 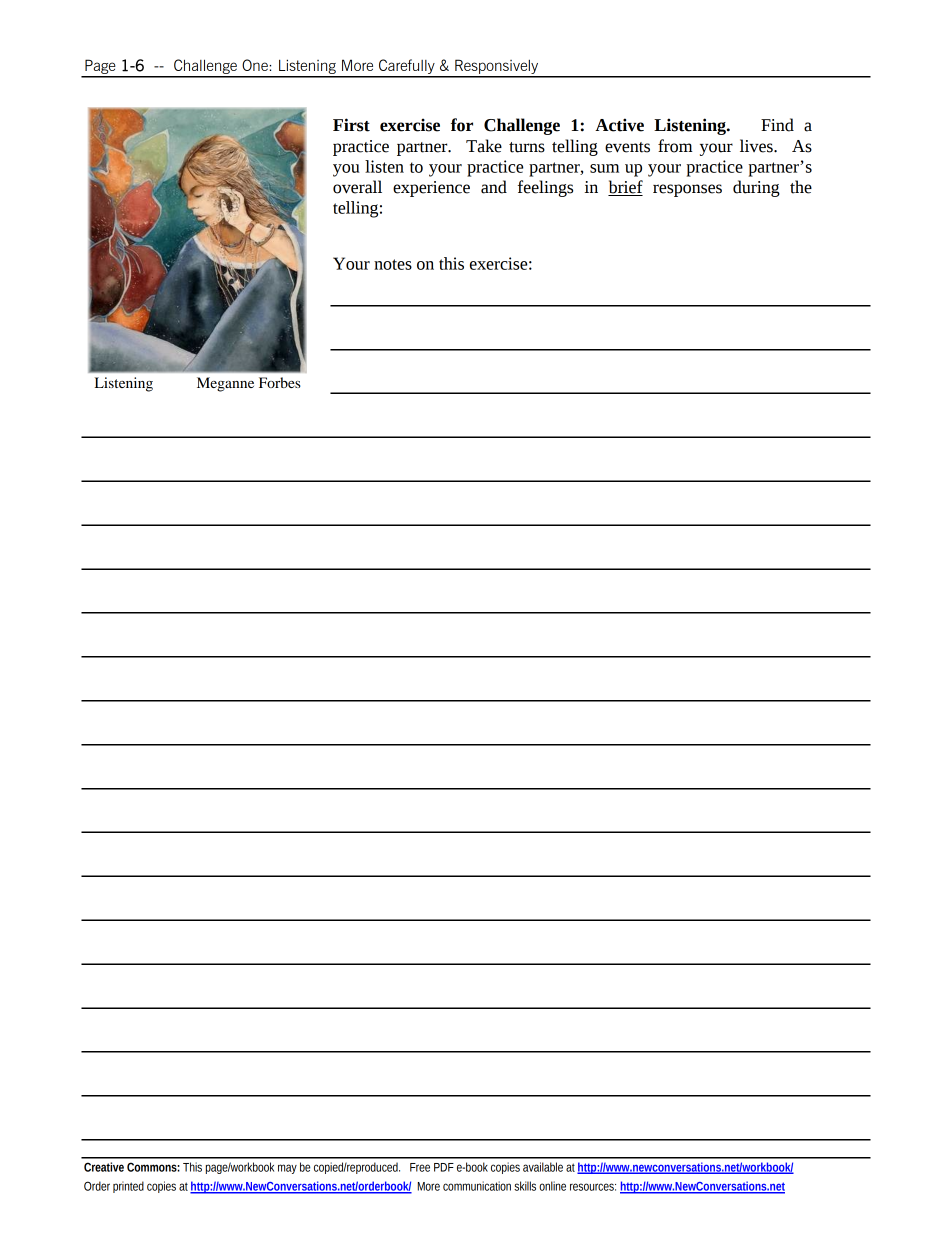 I want to click on during, so click(x=756, y=188).
